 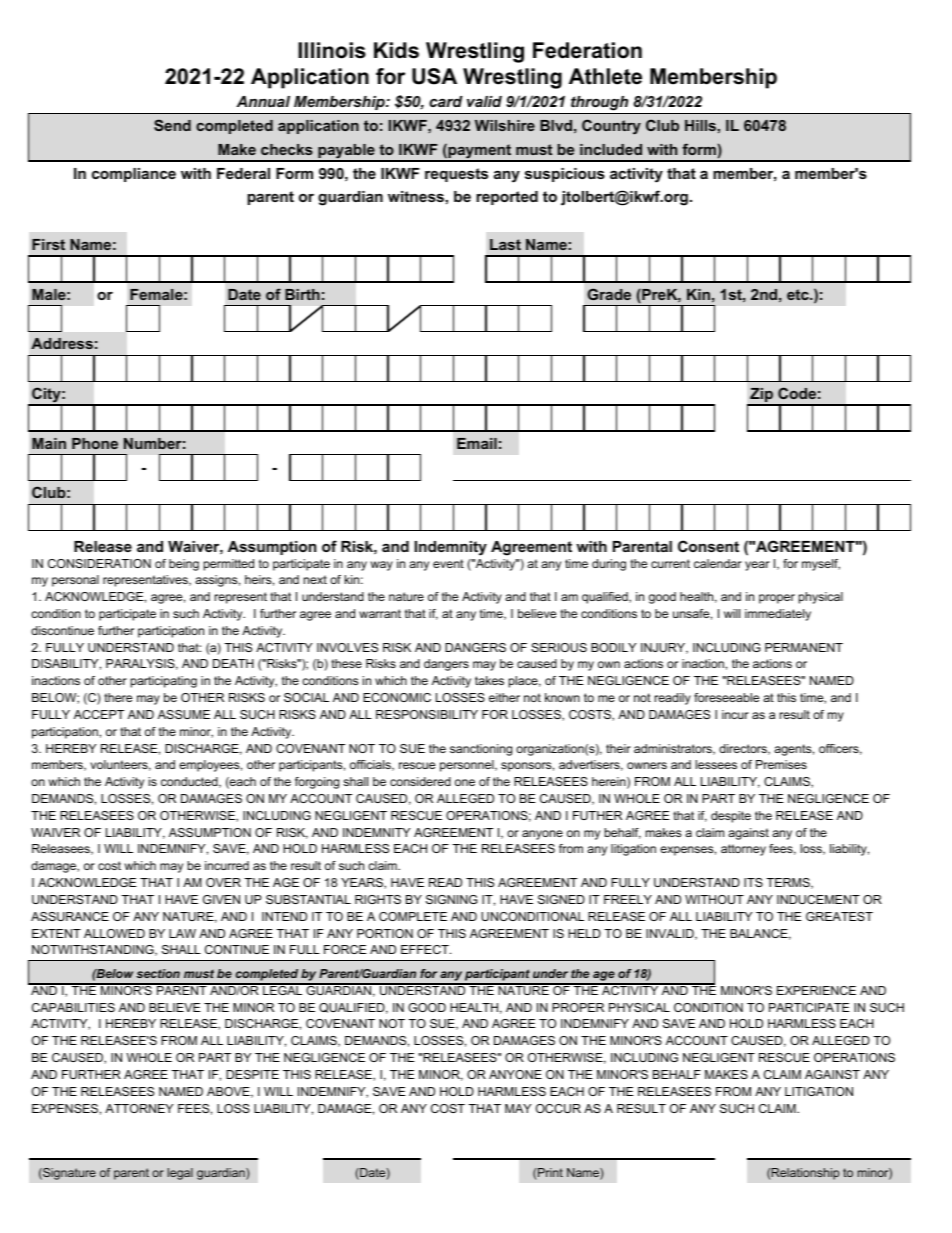 What do you see at coordinates (420, 781) in the document?
I see `considered` at bounding box center [420, 781].
